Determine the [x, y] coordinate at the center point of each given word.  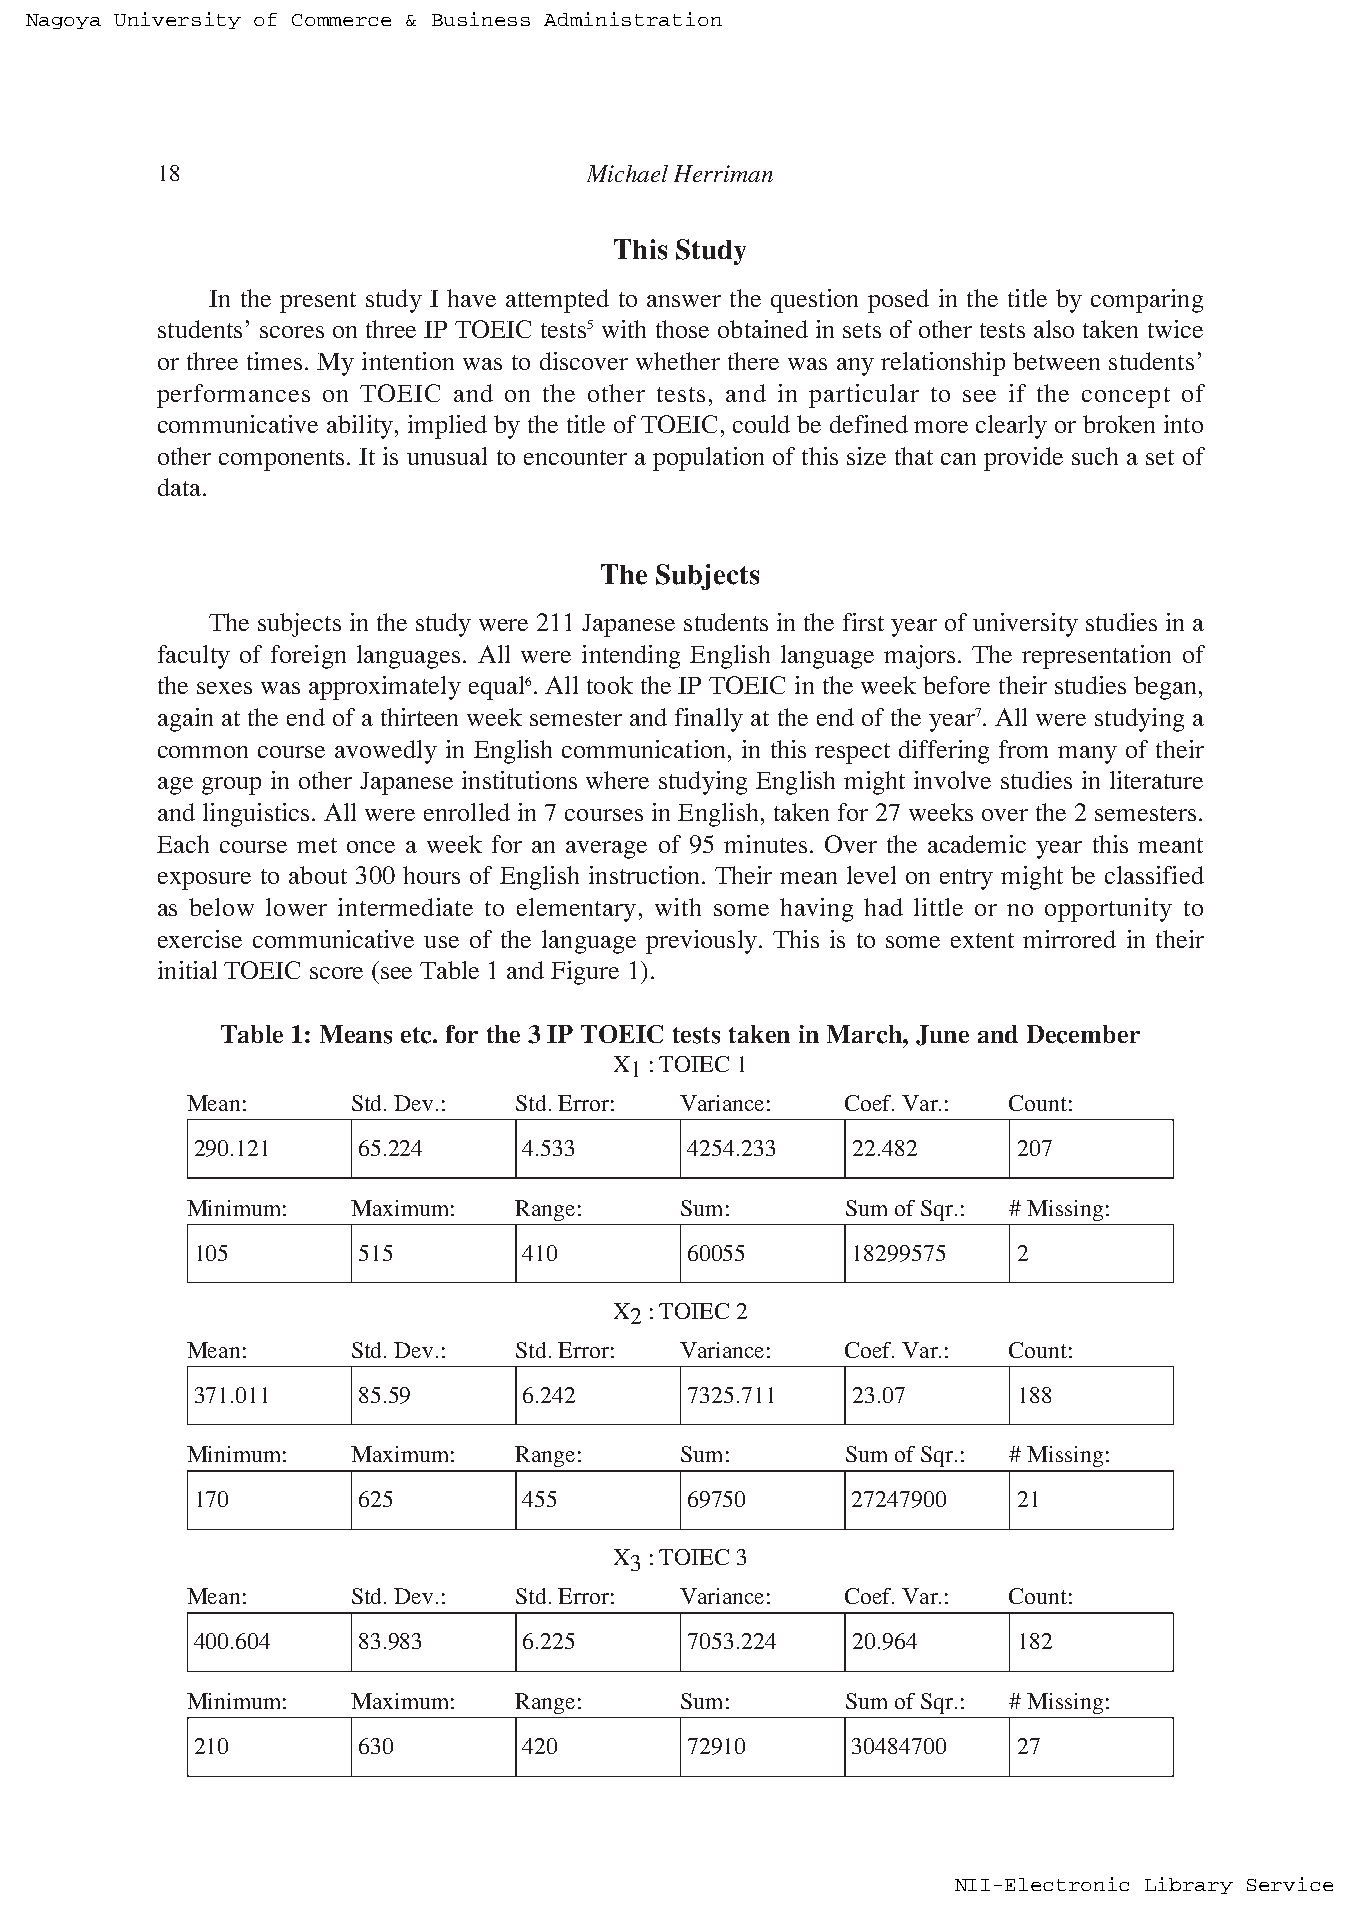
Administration [633, 19]
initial [187, 970]
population [708, 459]
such [1095, 456]
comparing [1147, 301]
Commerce [341, 20]
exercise [200, 939]
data [179, 487]
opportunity [1108, 910]
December [1083, 1034]
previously [701, 942]
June [942, 1035]
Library [1189, 1885]
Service [1290, 1884]
